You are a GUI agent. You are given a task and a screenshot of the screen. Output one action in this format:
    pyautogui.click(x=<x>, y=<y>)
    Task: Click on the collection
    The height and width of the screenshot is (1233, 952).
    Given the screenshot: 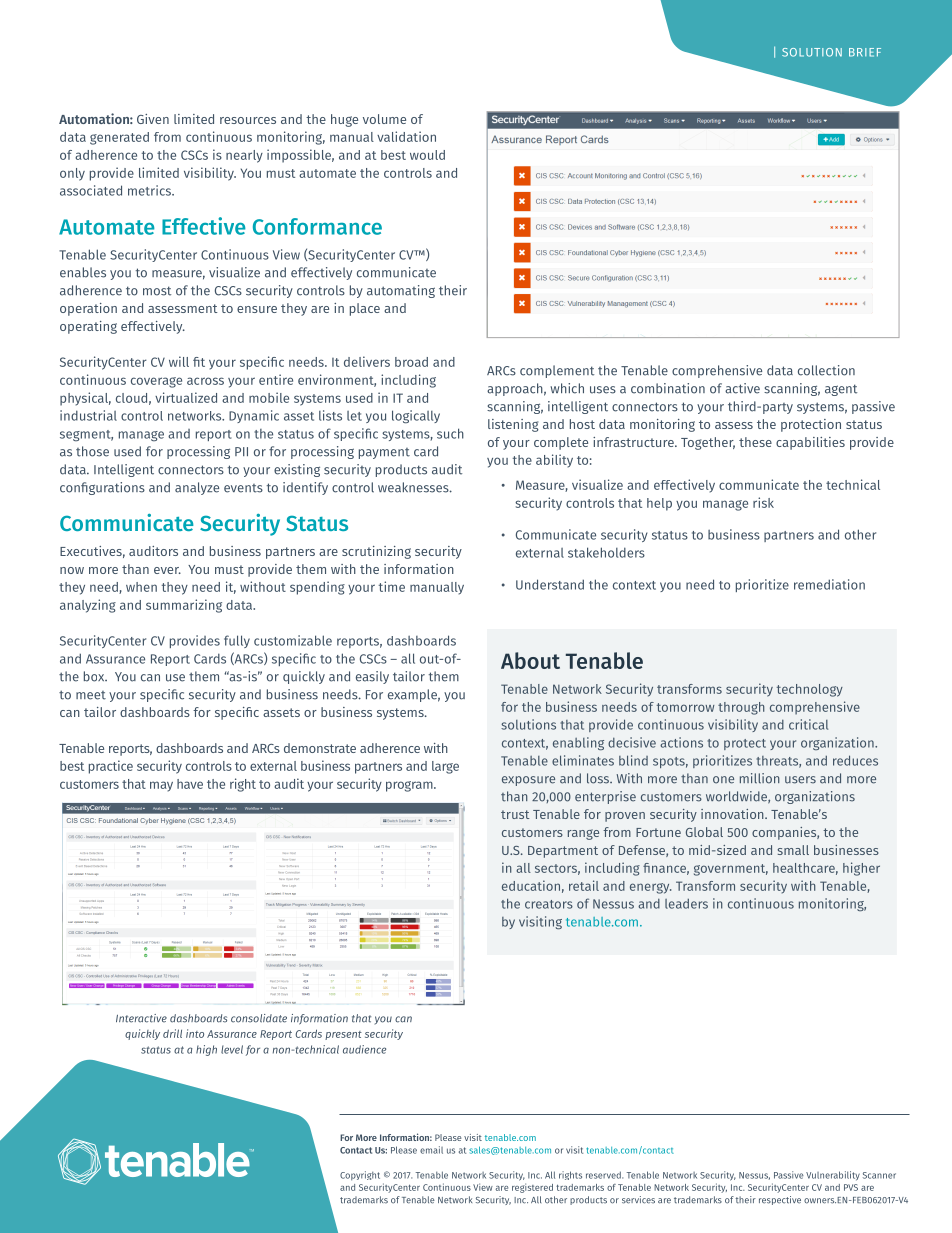 What is the action you would take?
    pyautogui.click(x=826, y=370)
